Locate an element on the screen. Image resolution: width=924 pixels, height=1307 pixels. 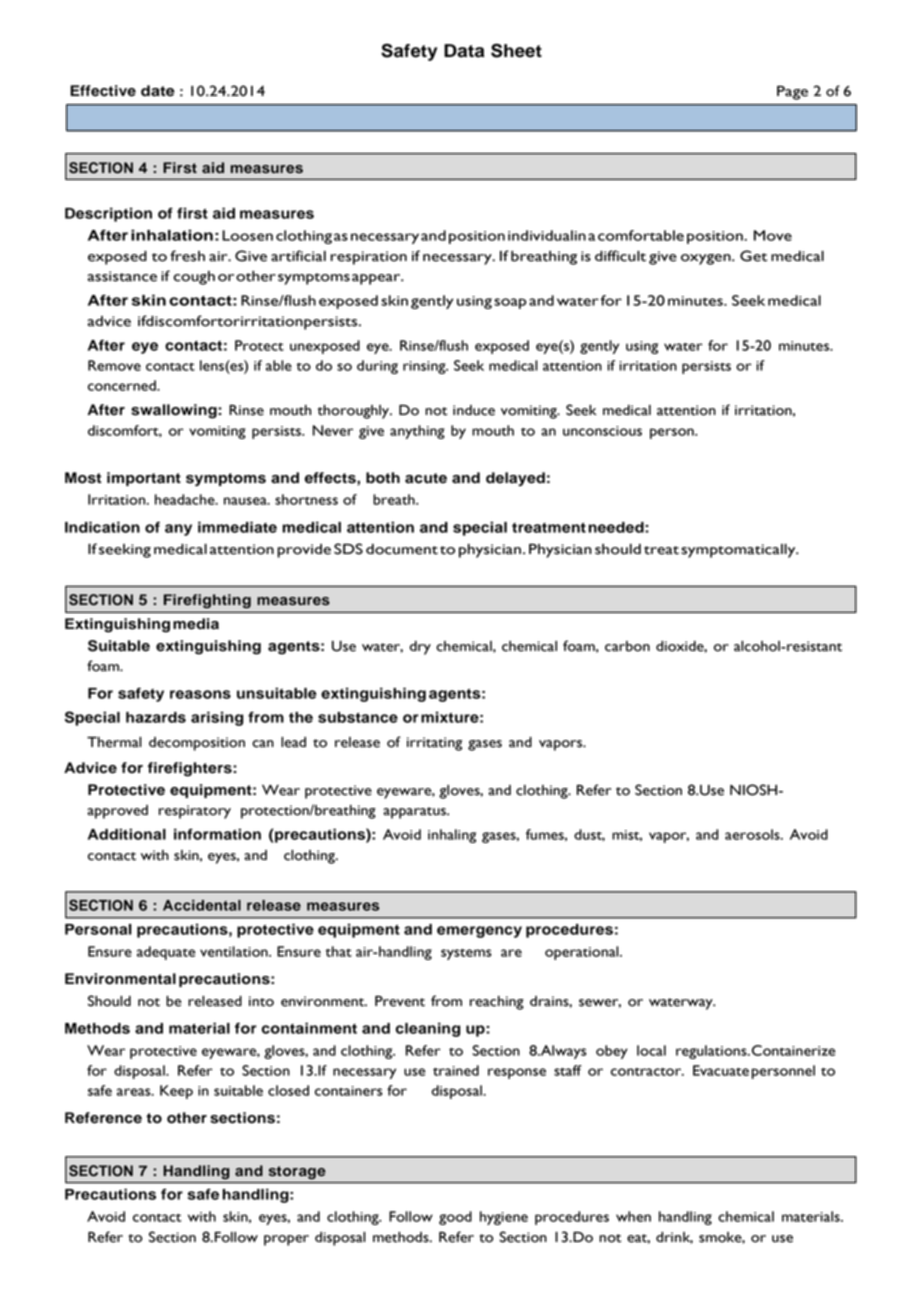
Data is located at coordinates (464, 51).
